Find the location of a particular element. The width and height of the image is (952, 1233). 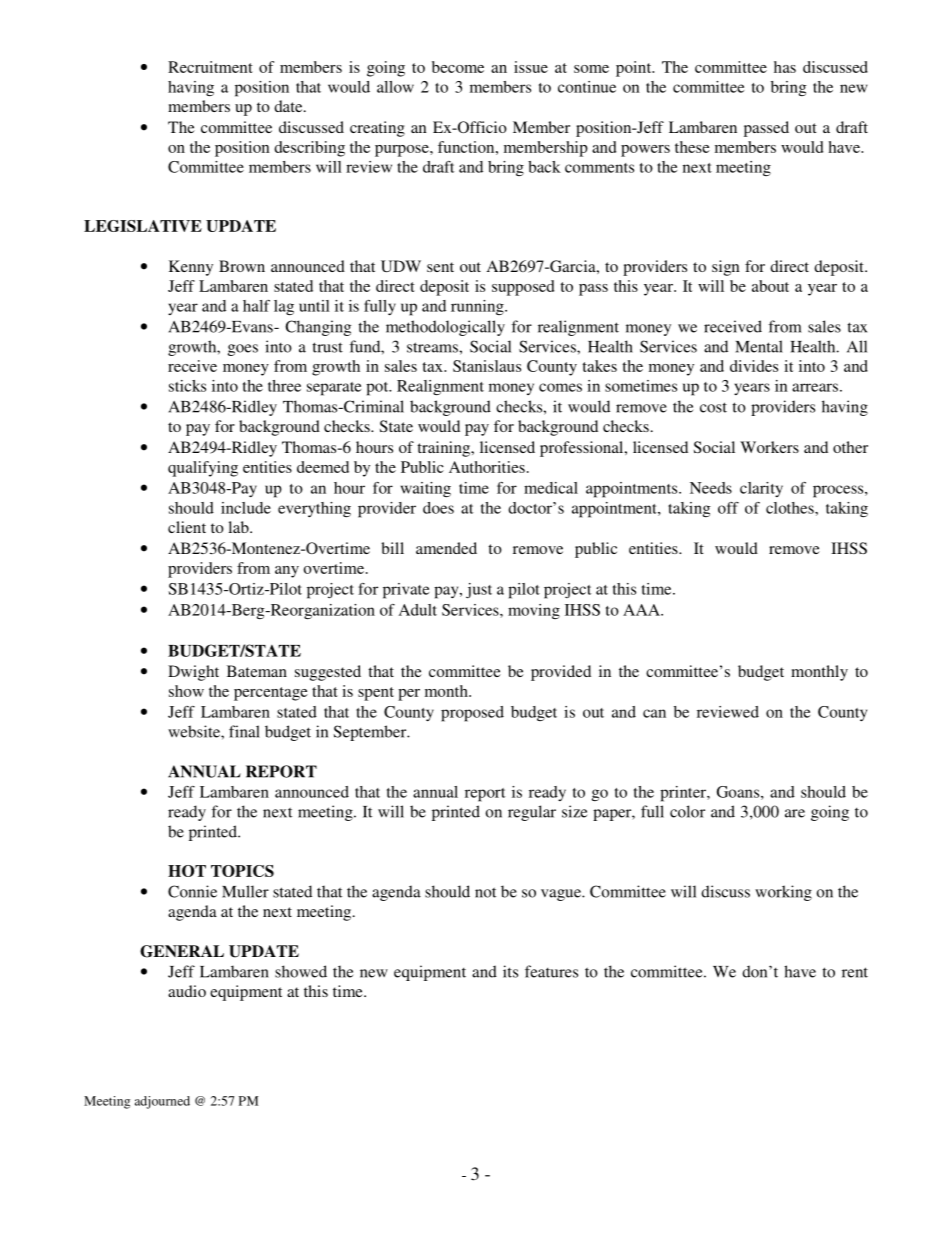

GENERAL is located at coordinates (182, 951).
